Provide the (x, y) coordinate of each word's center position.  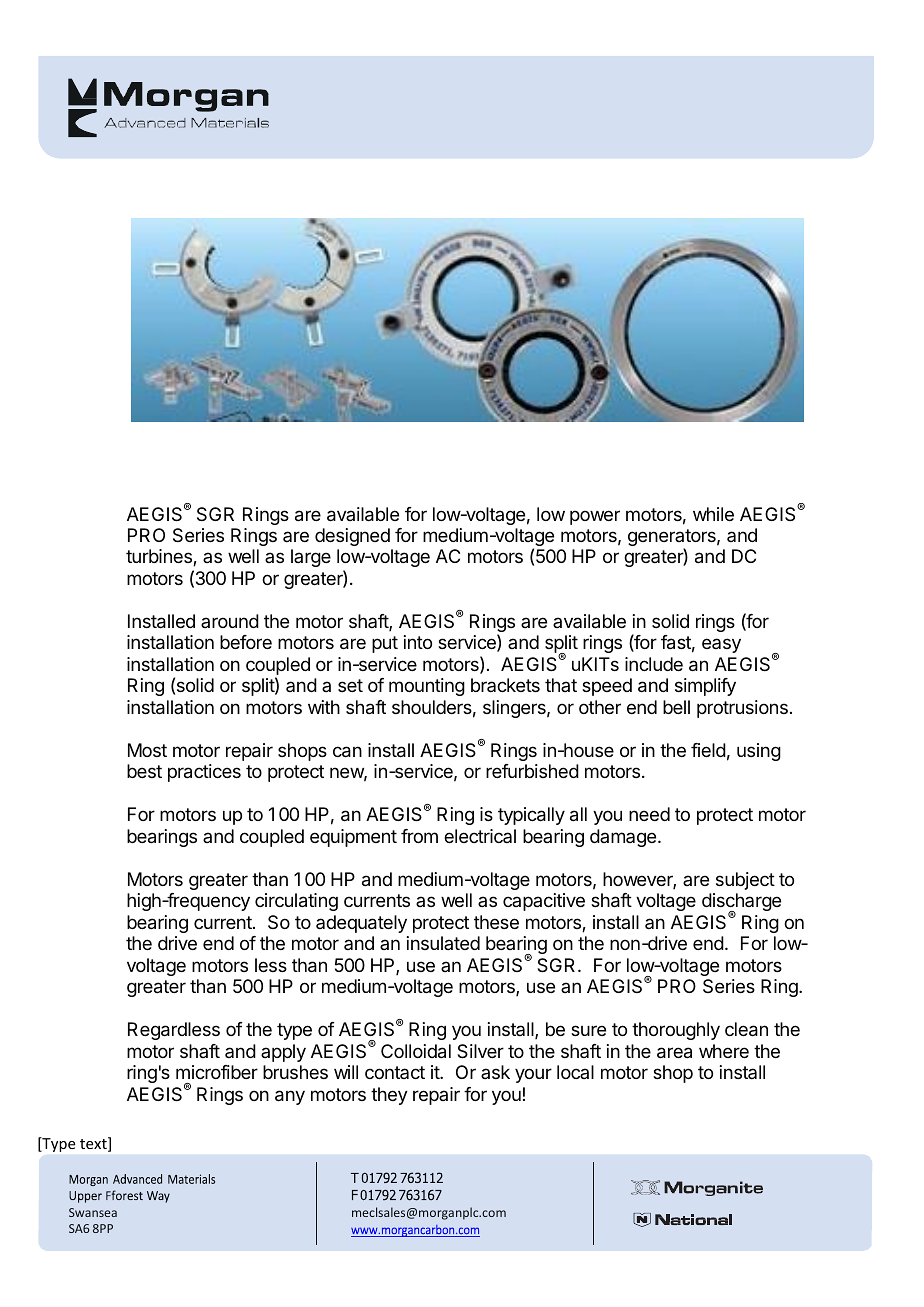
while (713, 514)
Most (147, 750)
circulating (296, 902)
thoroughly (676, 1031)
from (419, 836)
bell (676, 707)
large (311, 558)
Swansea (93, 1212)
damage (623, 838)
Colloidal (416, 1051)
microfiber (217, 1072)
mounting (427, 687)
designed (352, 537)
